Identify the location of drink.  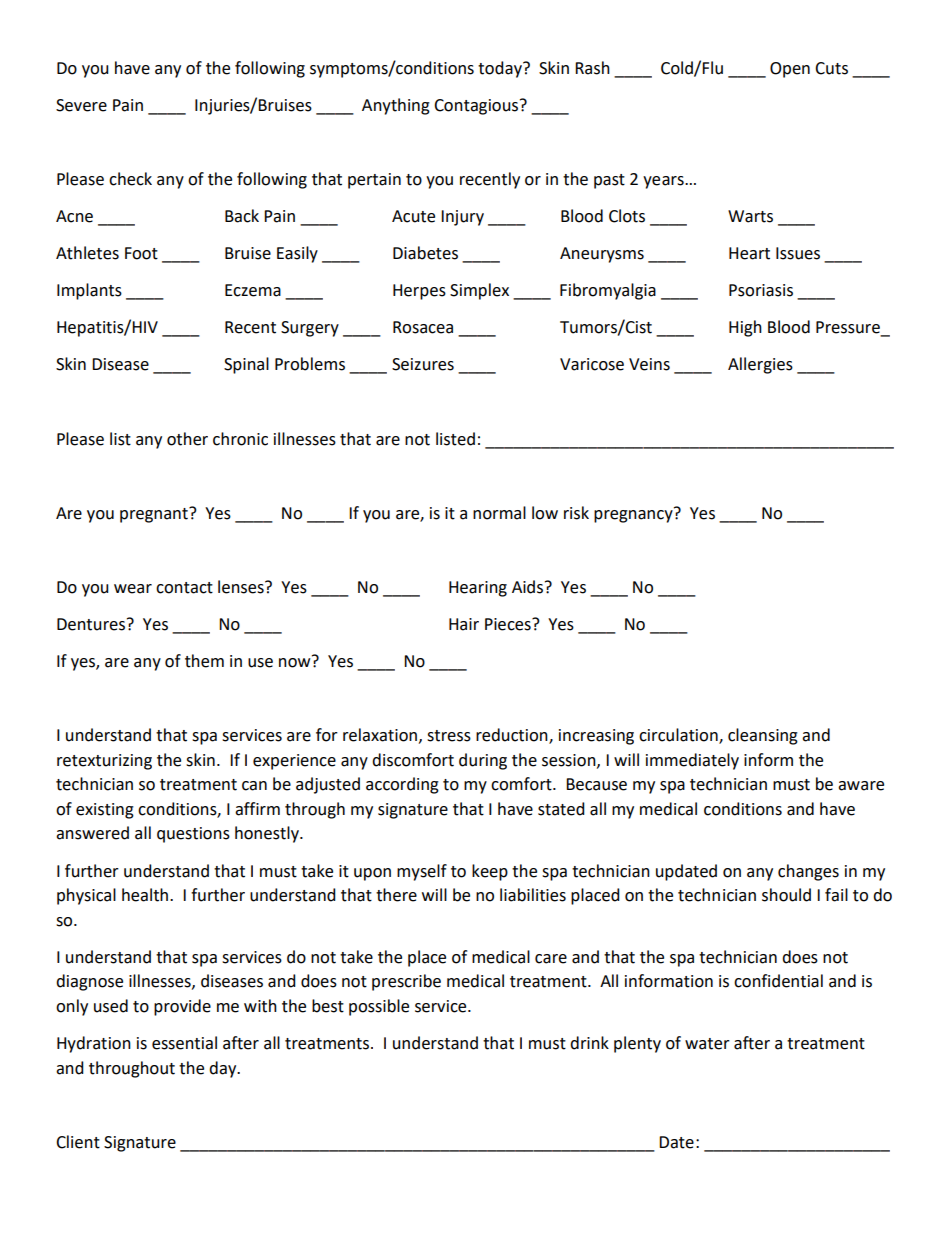
(589, 1043).
